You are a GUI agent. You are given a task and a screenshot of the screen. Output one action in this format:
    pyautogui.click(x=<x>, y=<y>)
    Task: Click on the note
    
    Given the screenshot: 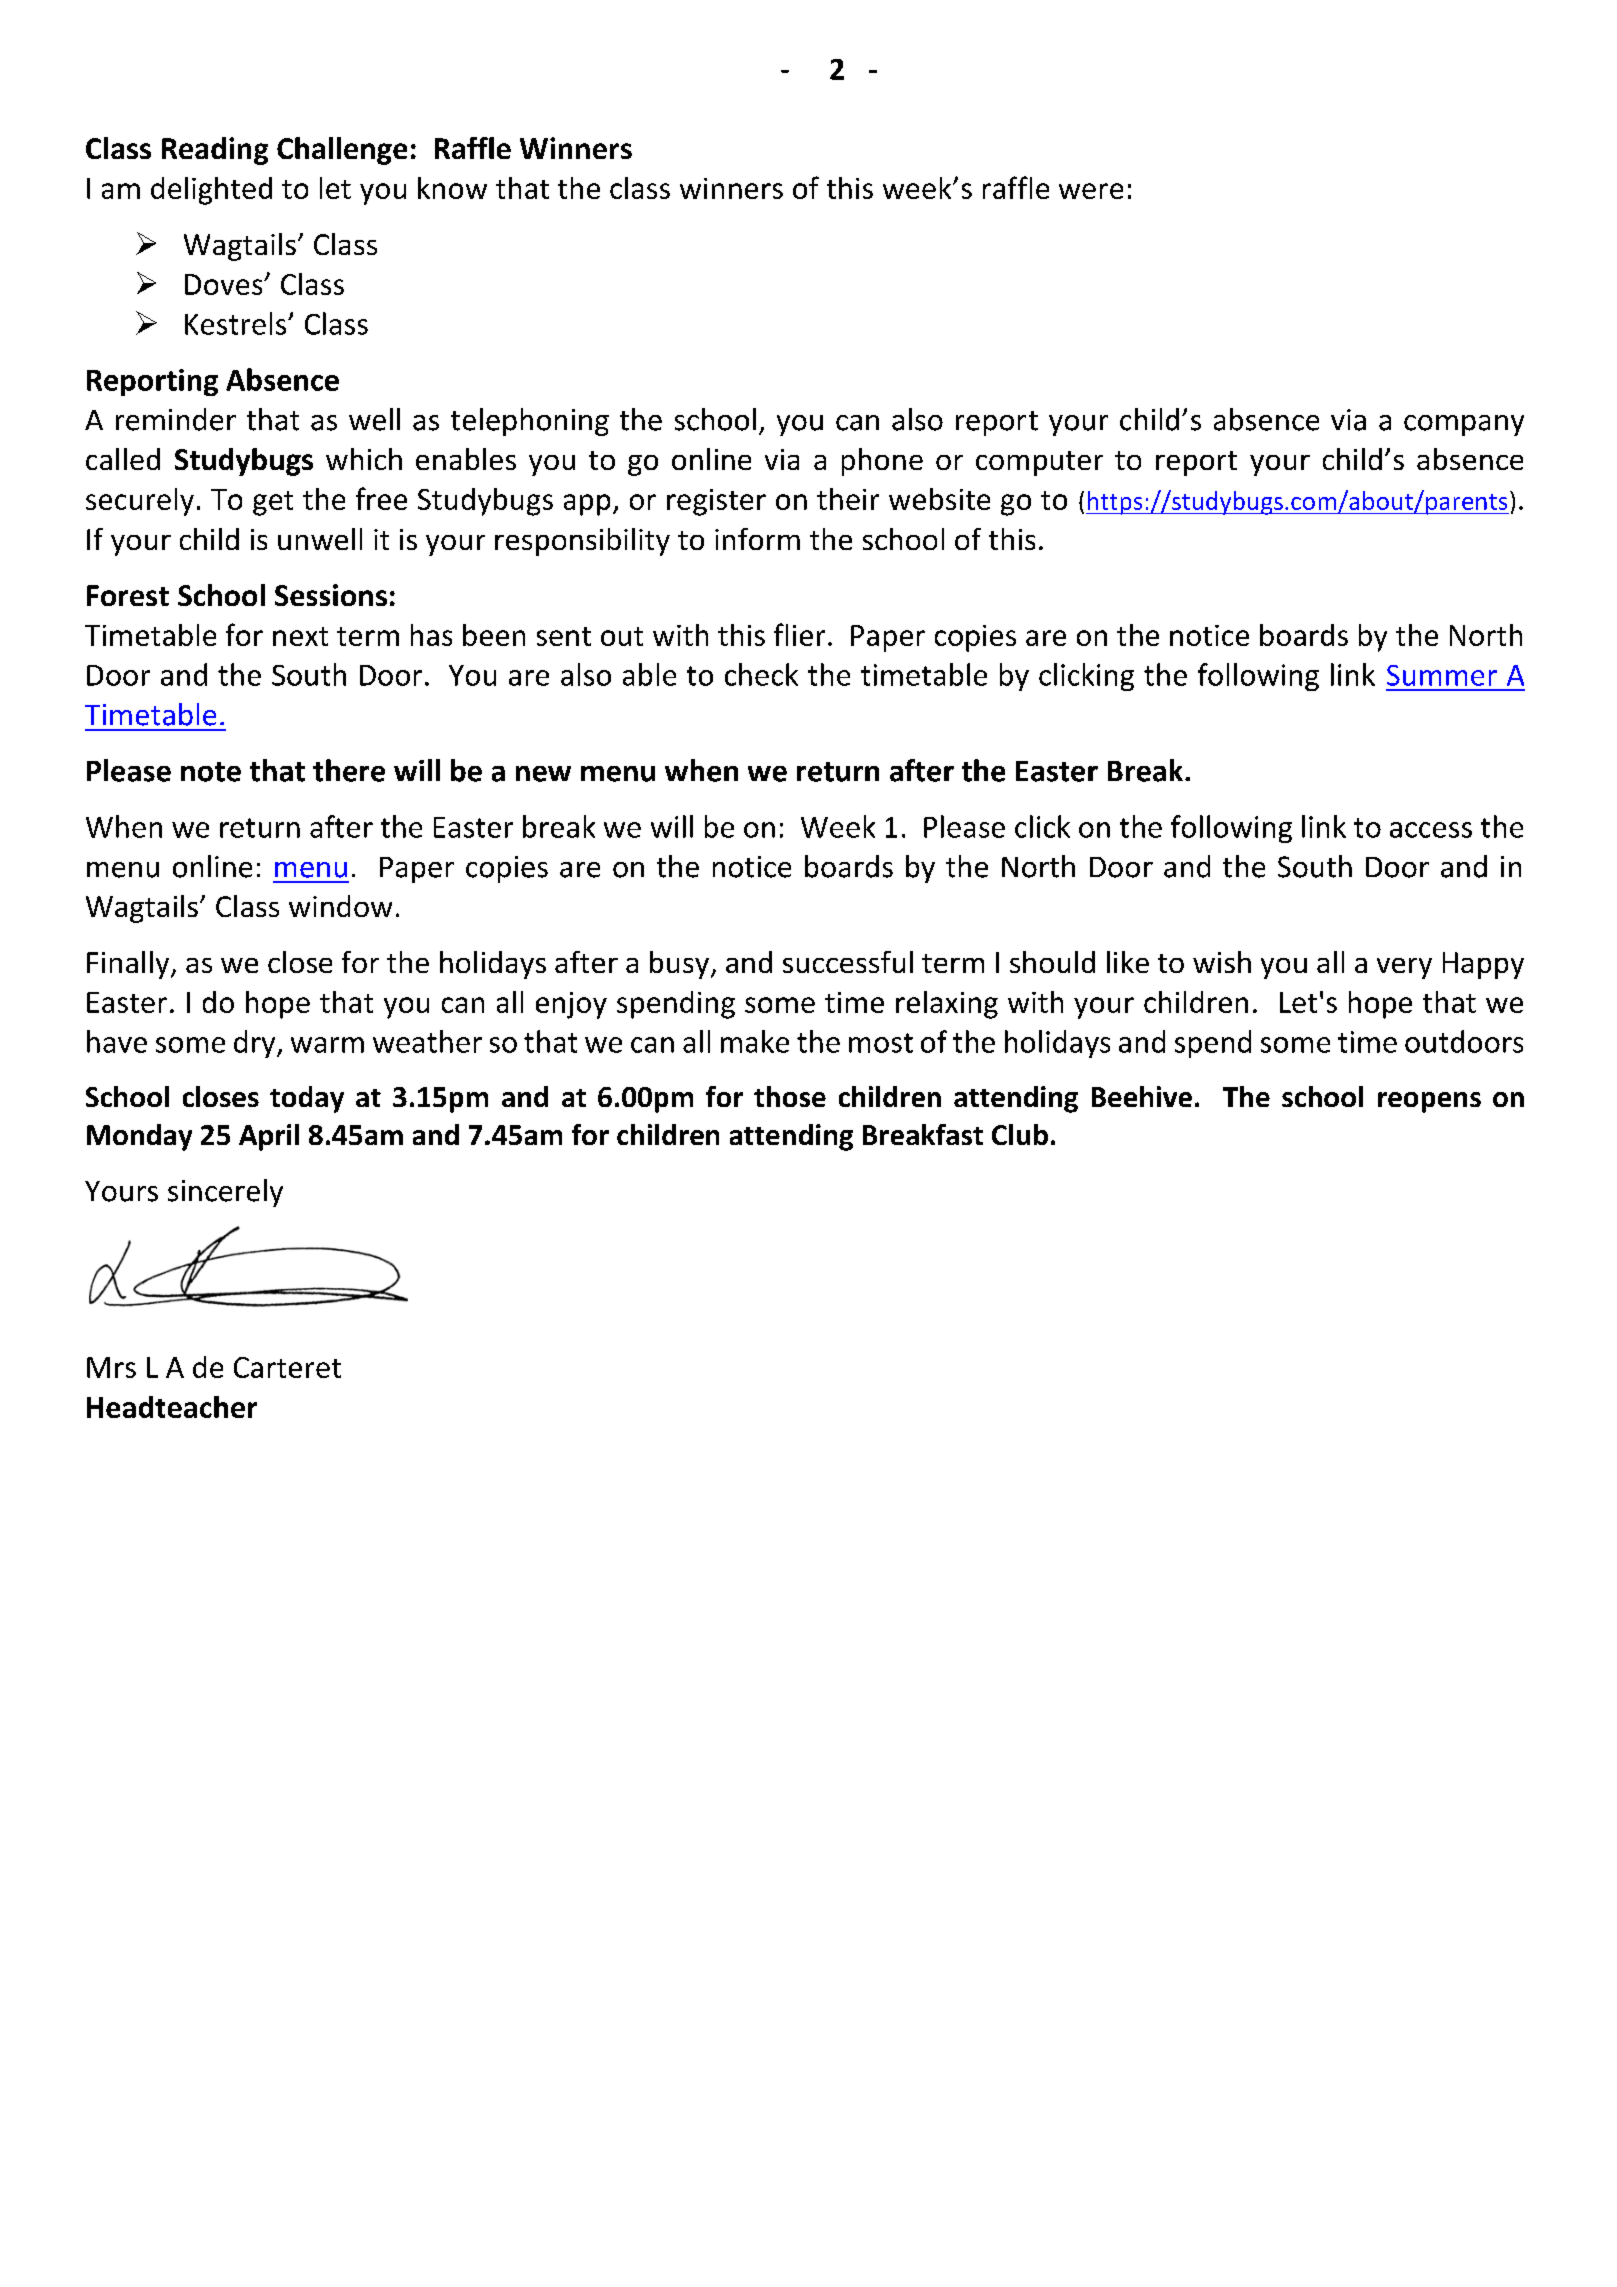 What is the action you would take?
    pyautogui.click(x=211, y=772)
